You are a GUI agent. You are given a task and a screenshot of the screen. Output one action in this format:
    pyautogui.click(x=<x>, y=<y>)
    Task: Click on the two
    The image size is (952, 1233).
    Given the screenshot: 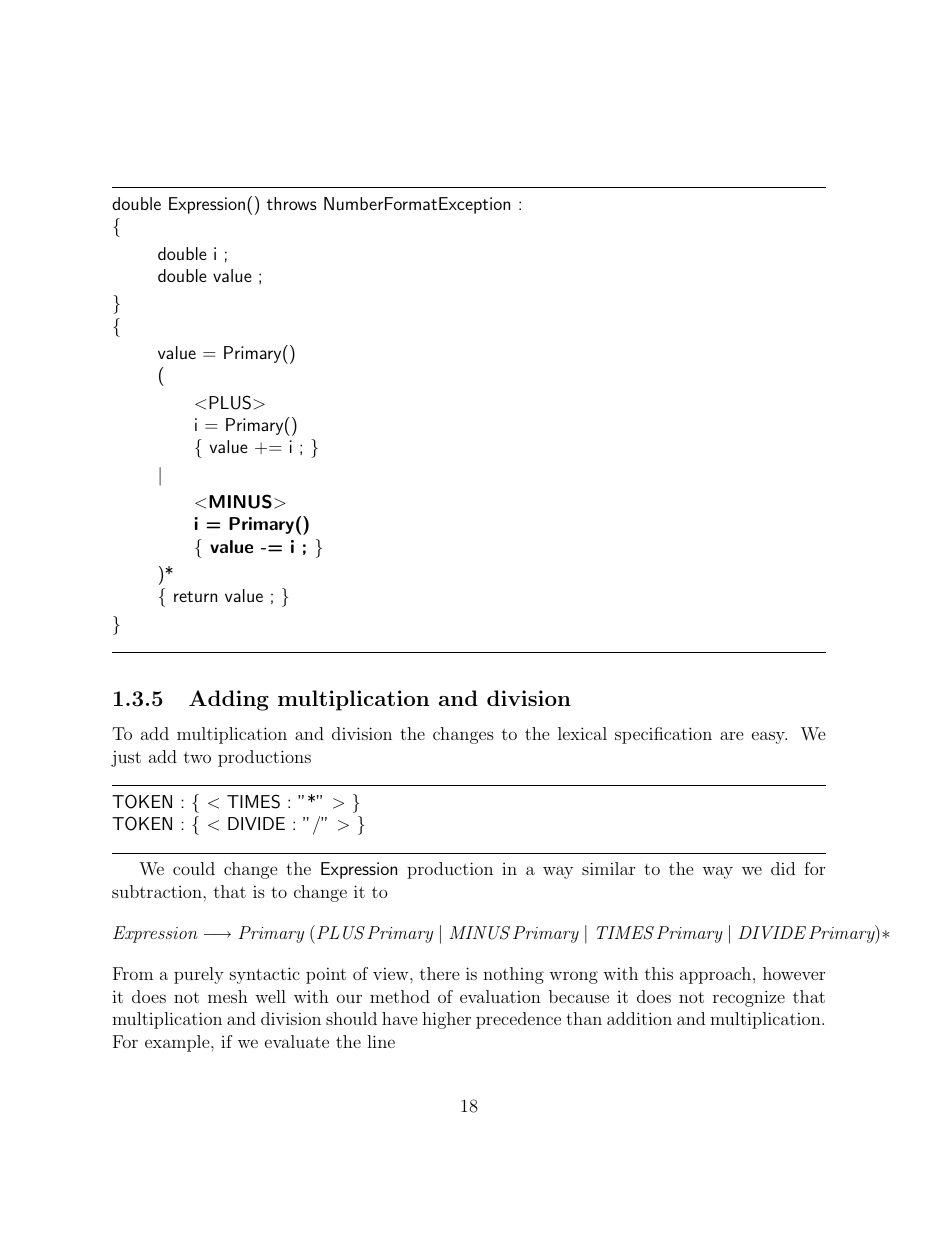 What is the action you would take?
    pyautogui.click(x=197, y=757)
